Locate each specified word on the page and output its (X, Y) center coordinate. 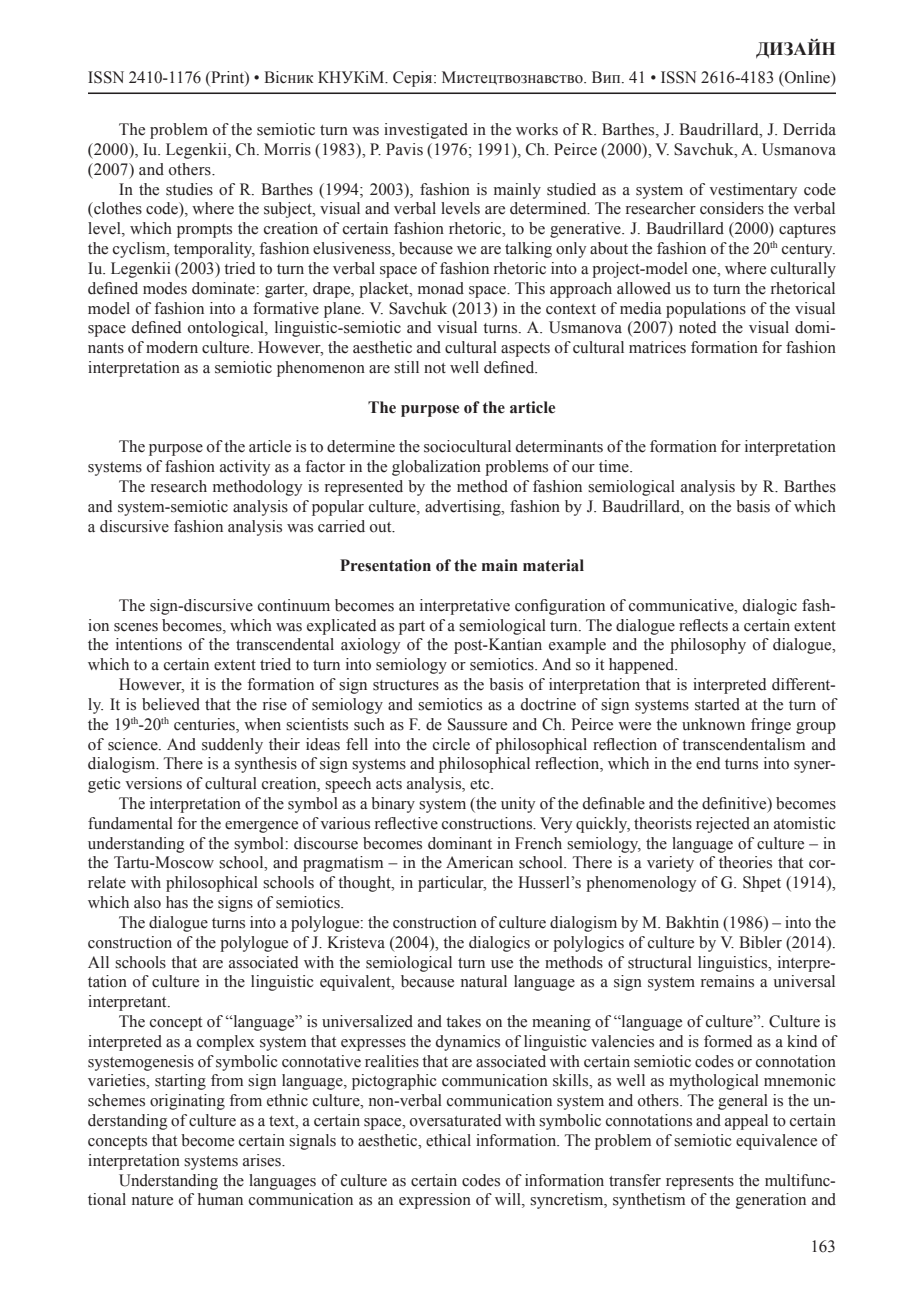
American (479, 862)
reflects (703, 625)
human (220, 1199)
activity (245, 468)
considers (732, 208)
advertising (464, 508)
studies (189, 189)
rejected (723, 825)
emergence (261, 827)
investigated (426, 131)
